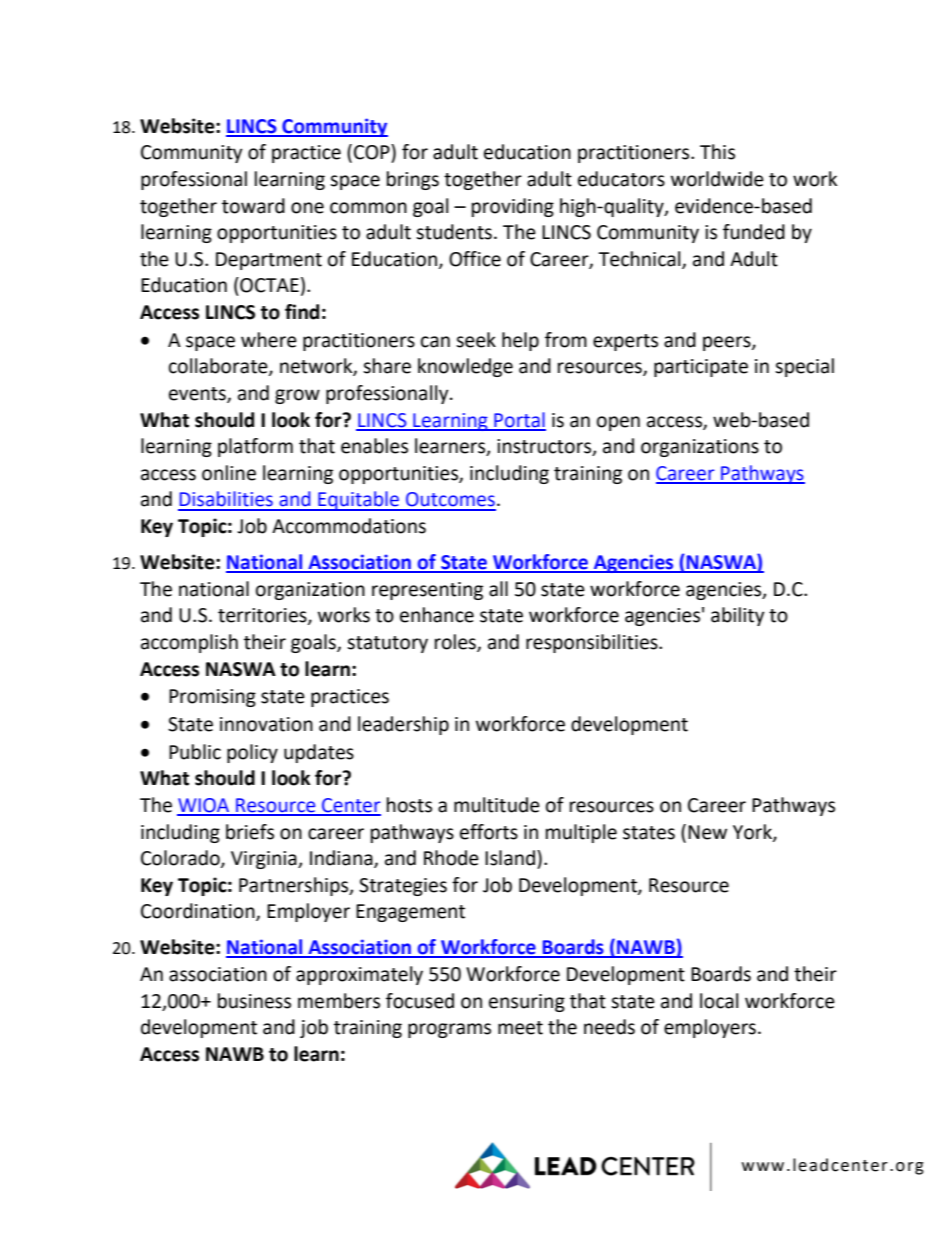 The height and width of the screenshot is (1233, 952). Describe the element at coordinates (707, 832) in the screenshot. I see `New` at that location.
